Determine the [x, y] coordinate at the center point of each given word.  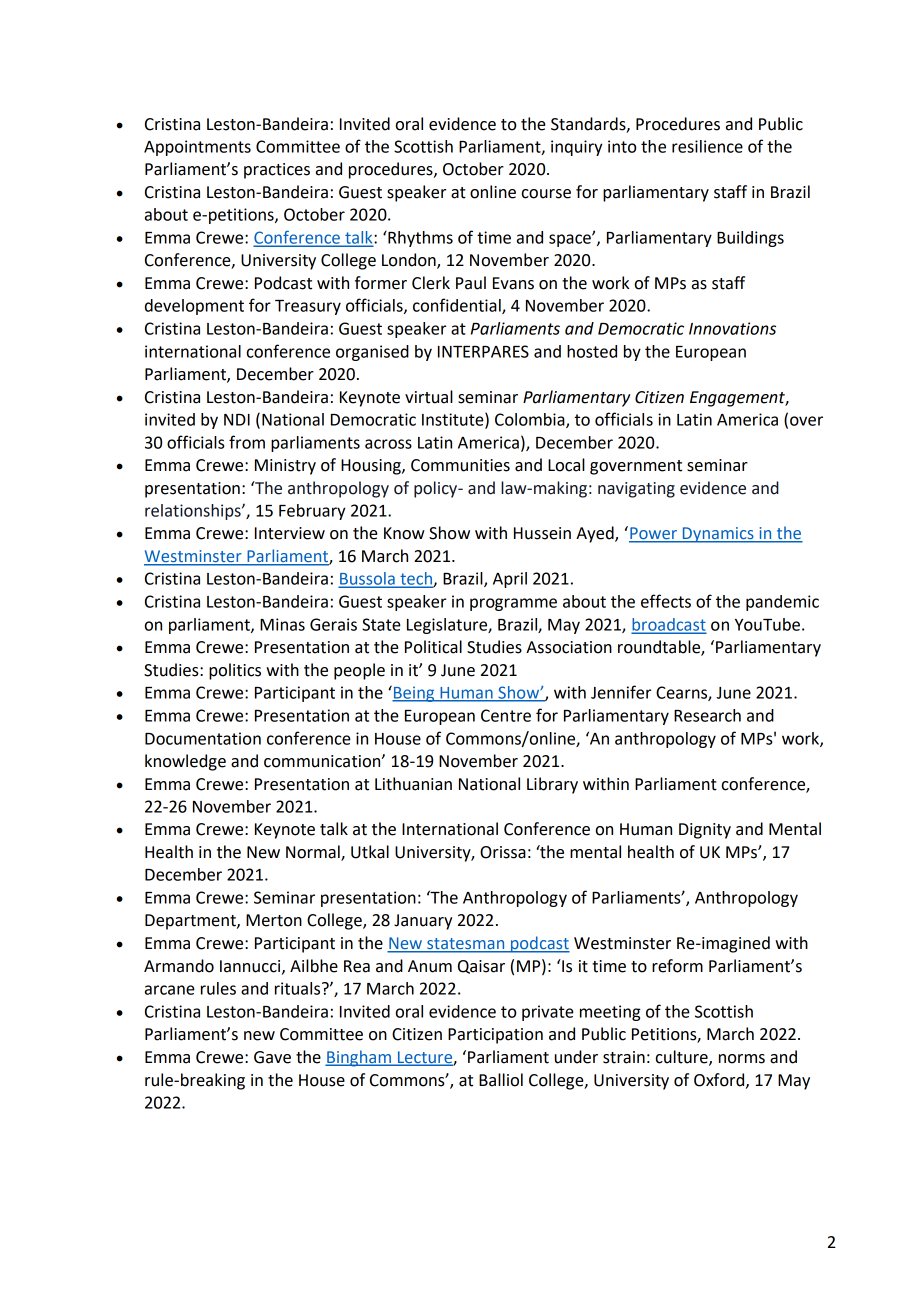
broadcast [669, 625]
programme [513, 604]
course [546, 194]
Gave [272, 1057]
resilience [707, 146]
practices [277, 171]
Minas [282, 624]
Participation [495, 1036]
